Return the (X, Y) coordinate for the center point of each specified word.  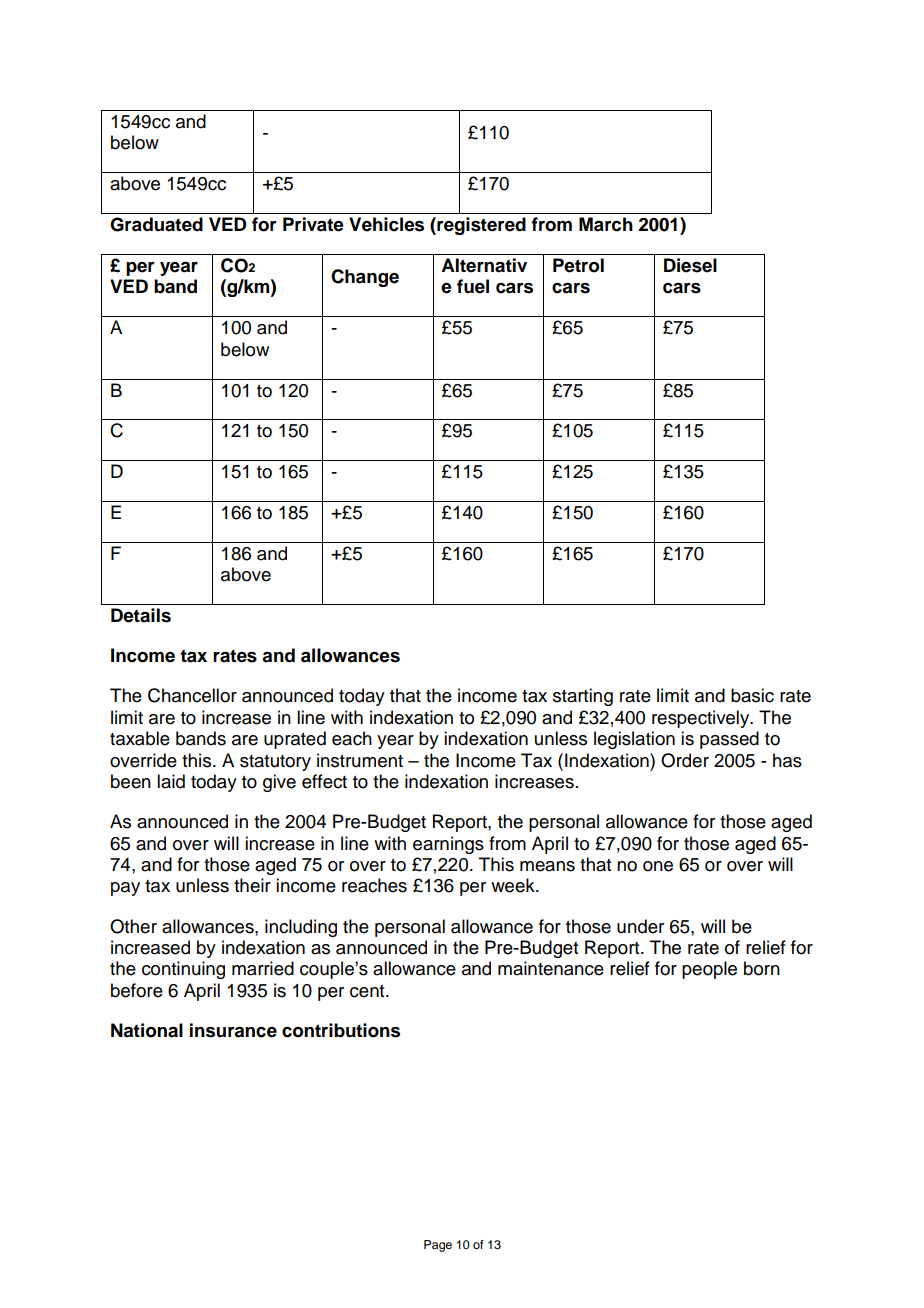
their (252, 885)
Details (141, 615)
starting (583, 697)
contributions (341, 1030)
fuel (473, 286)
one (658, 866)
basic (752, 695)
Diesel (690, 265)
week (514, 885)
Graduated (156, 224)
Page (438, 1246)
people (709, 970)
